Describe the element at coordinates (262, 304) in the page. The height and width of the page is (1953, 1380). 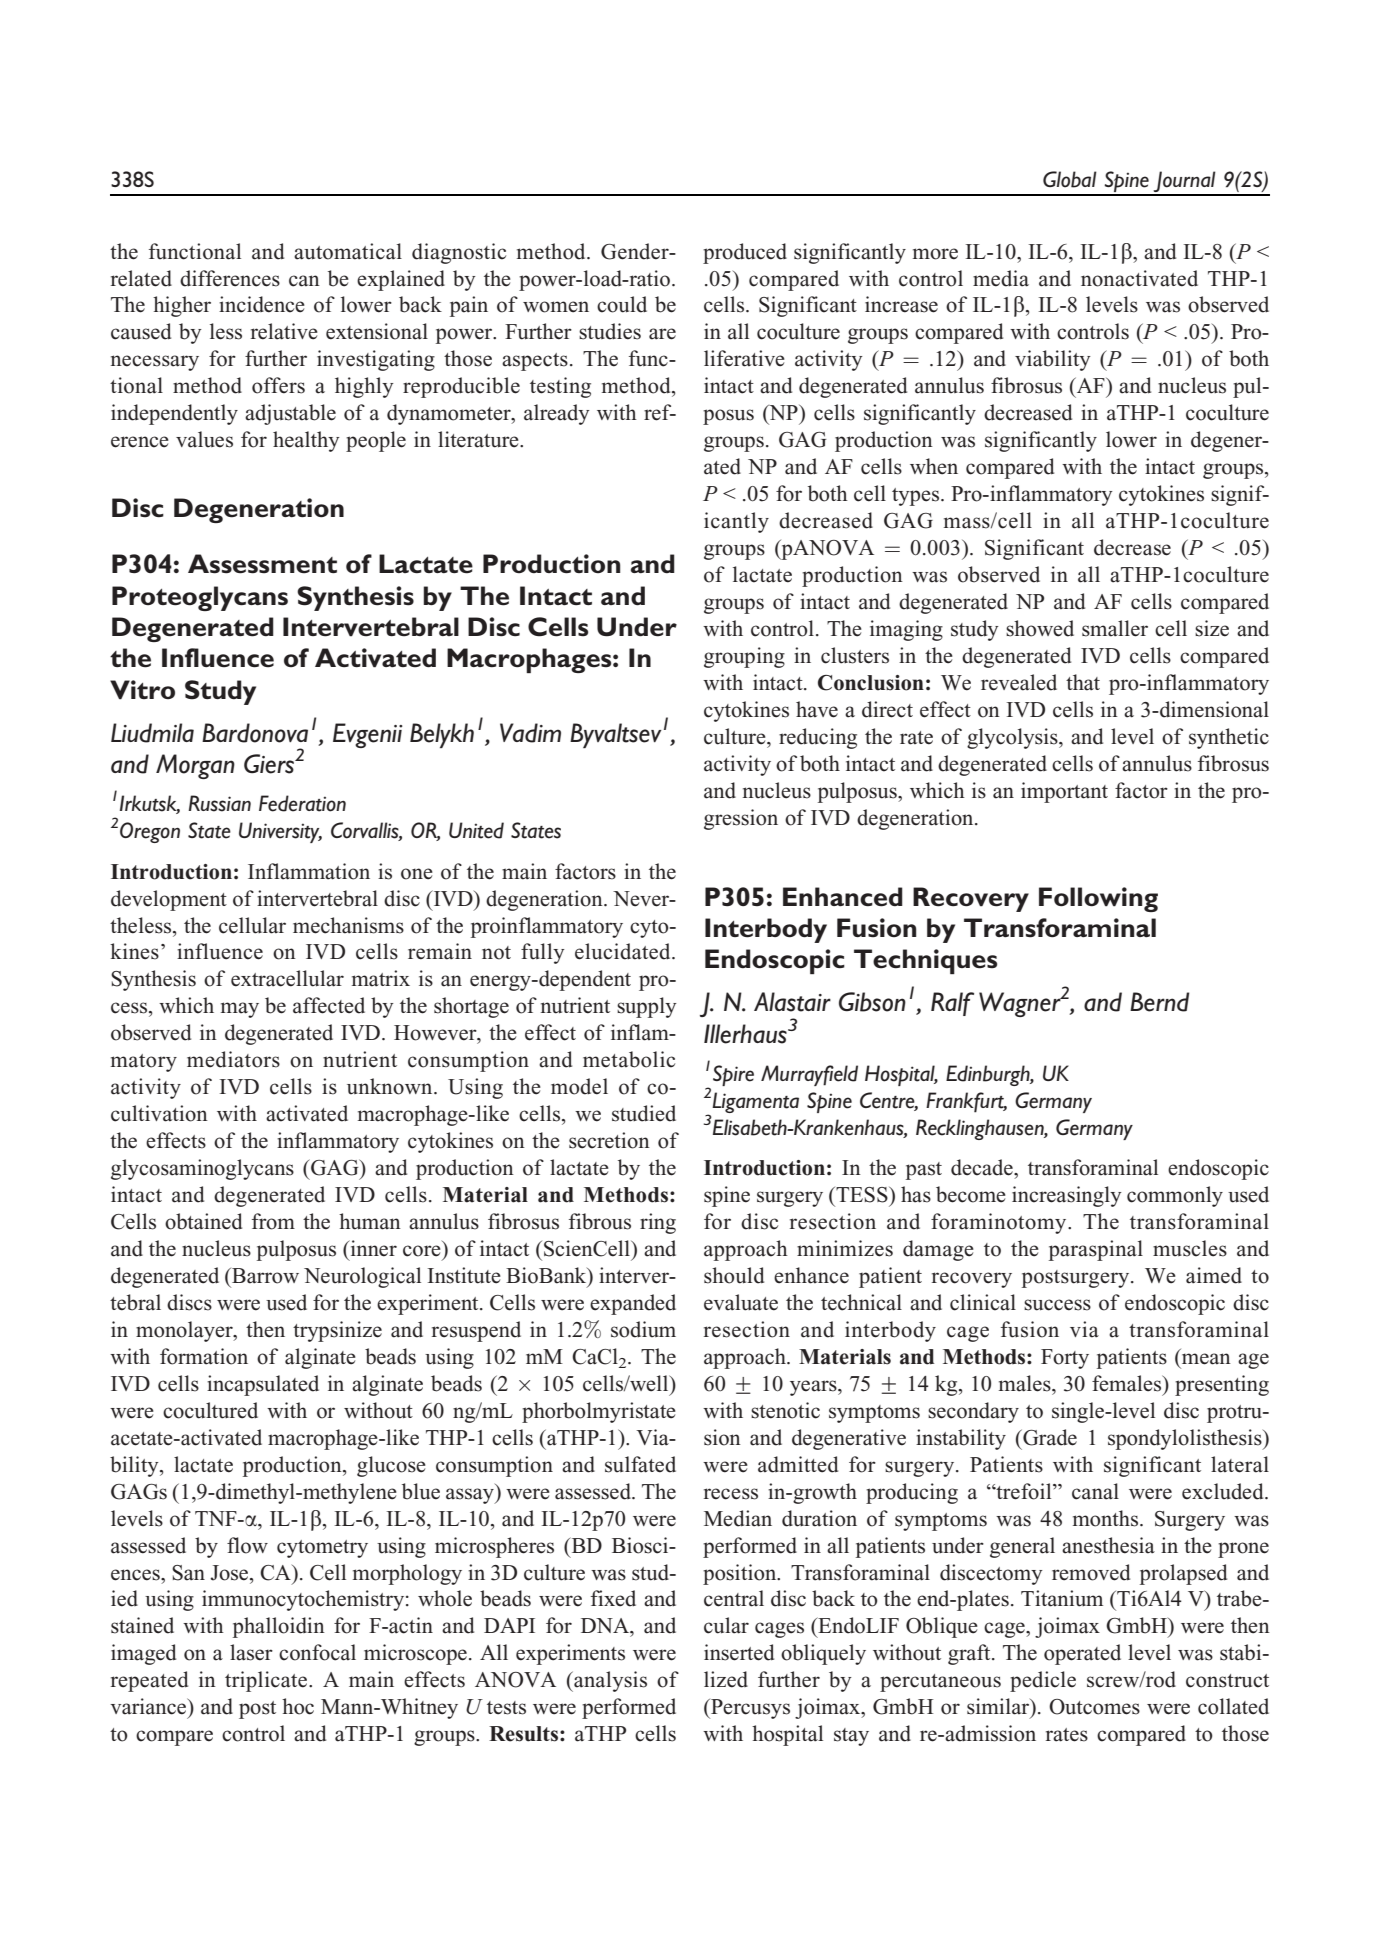
I see `incidence` at that location.
